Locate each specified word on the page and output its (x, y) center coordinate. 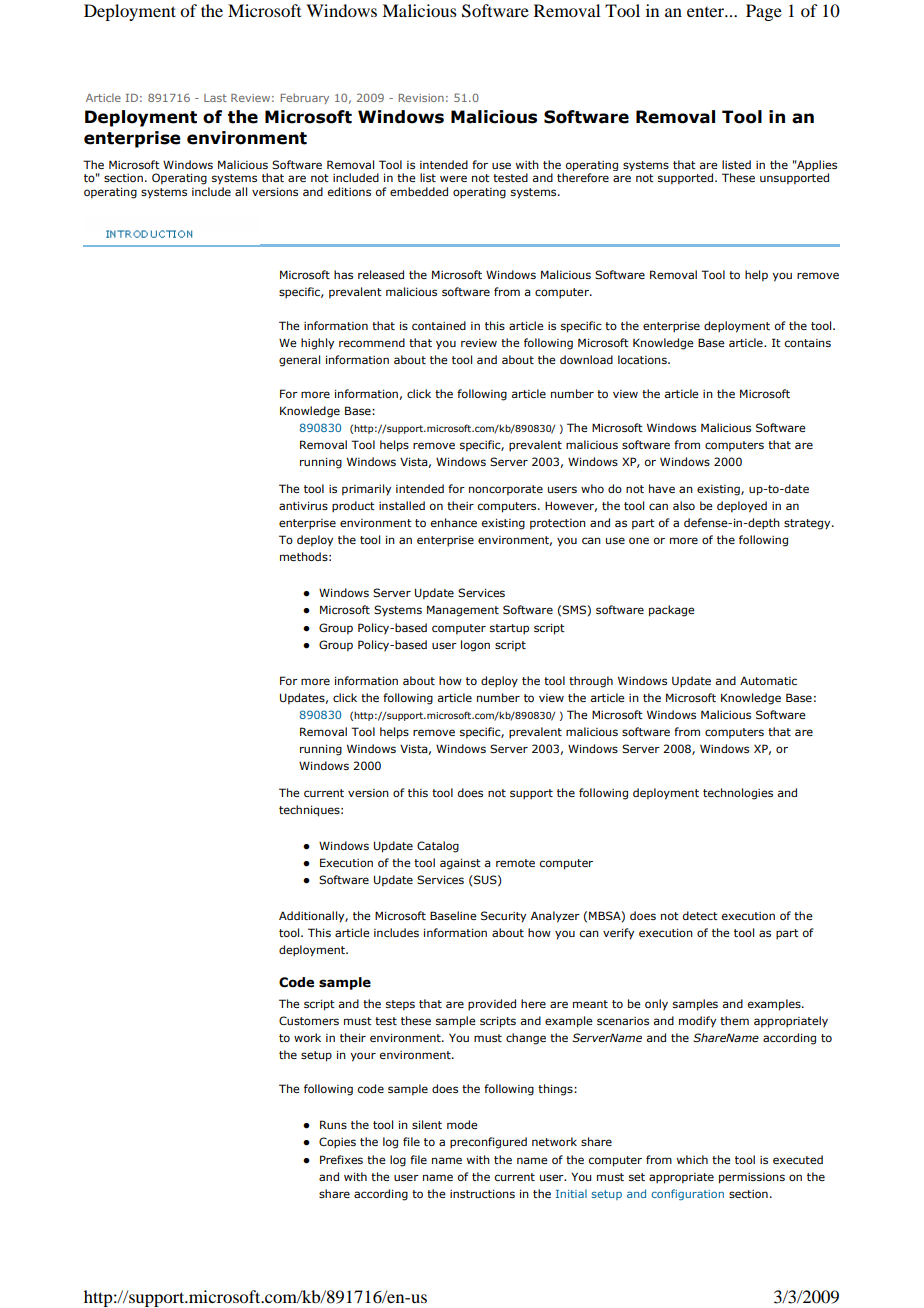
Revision (421, 98)
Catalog (438, 847)
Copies (337, 1143)
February (305, 98)
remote (515, 863)
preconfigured (488, 1143)
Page (764, 12)
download (586, 359)
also (684, 505)
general (299, 361)
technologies (738, 794)
